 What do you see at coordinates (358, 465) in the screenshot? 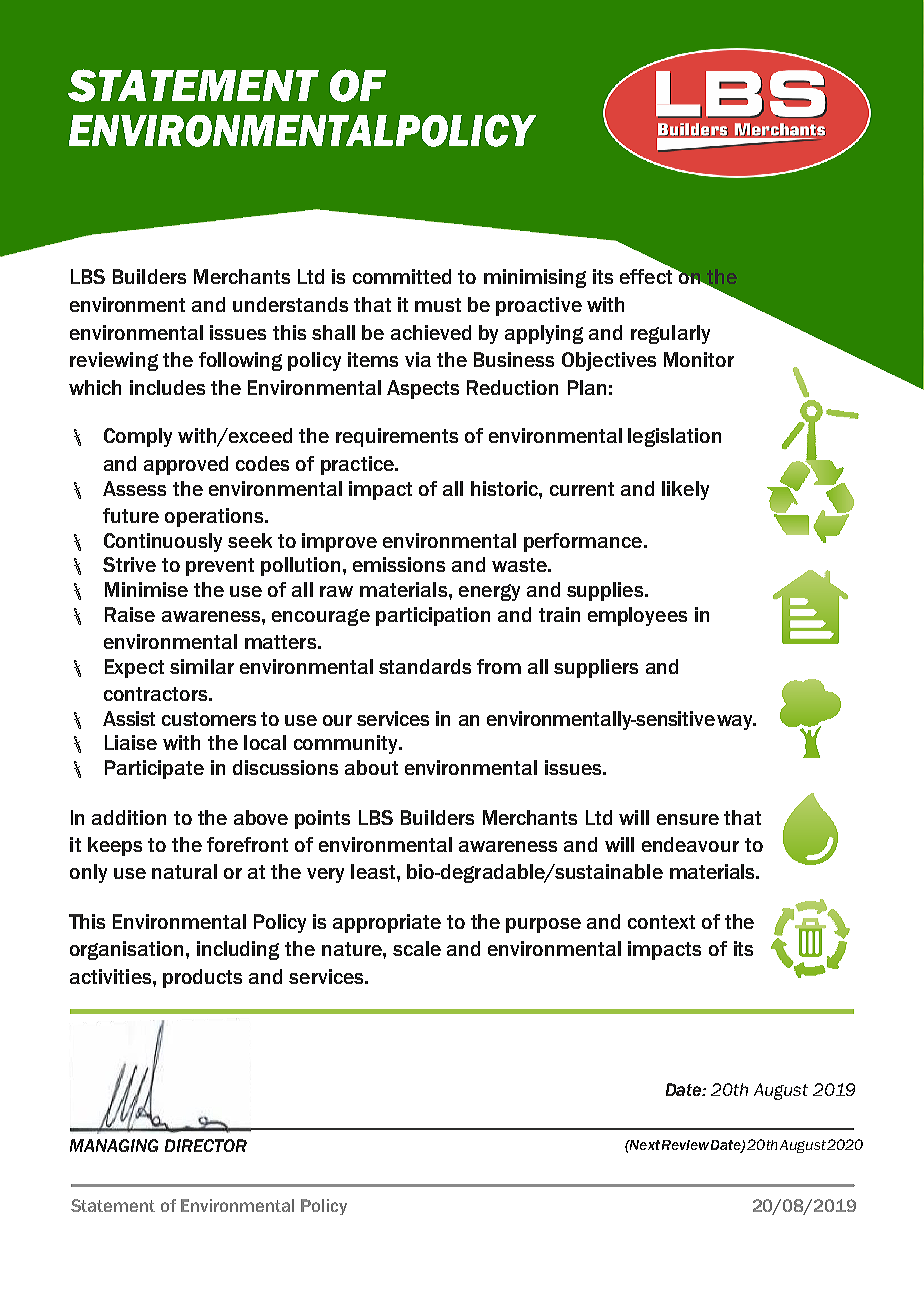
I see `practice` at bounding box center [358, 465].
